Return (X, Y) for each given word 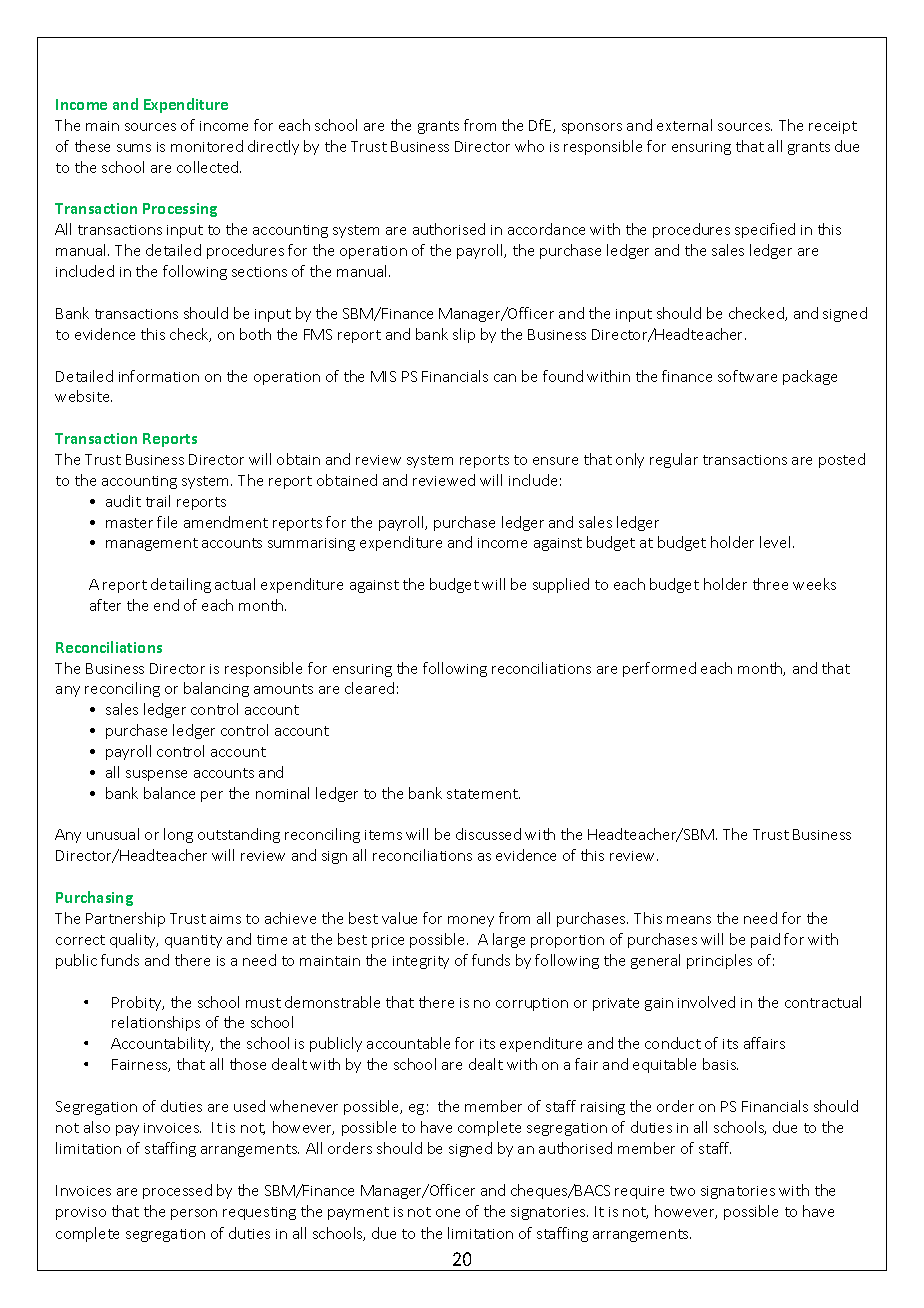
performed (659, 669)
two (682, 1191)
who (529, 146)
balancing (216, 689)
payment (358, 1213)
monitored (207, 146)
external (684, 125)
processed (177, 1191)
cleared (369, 688)
